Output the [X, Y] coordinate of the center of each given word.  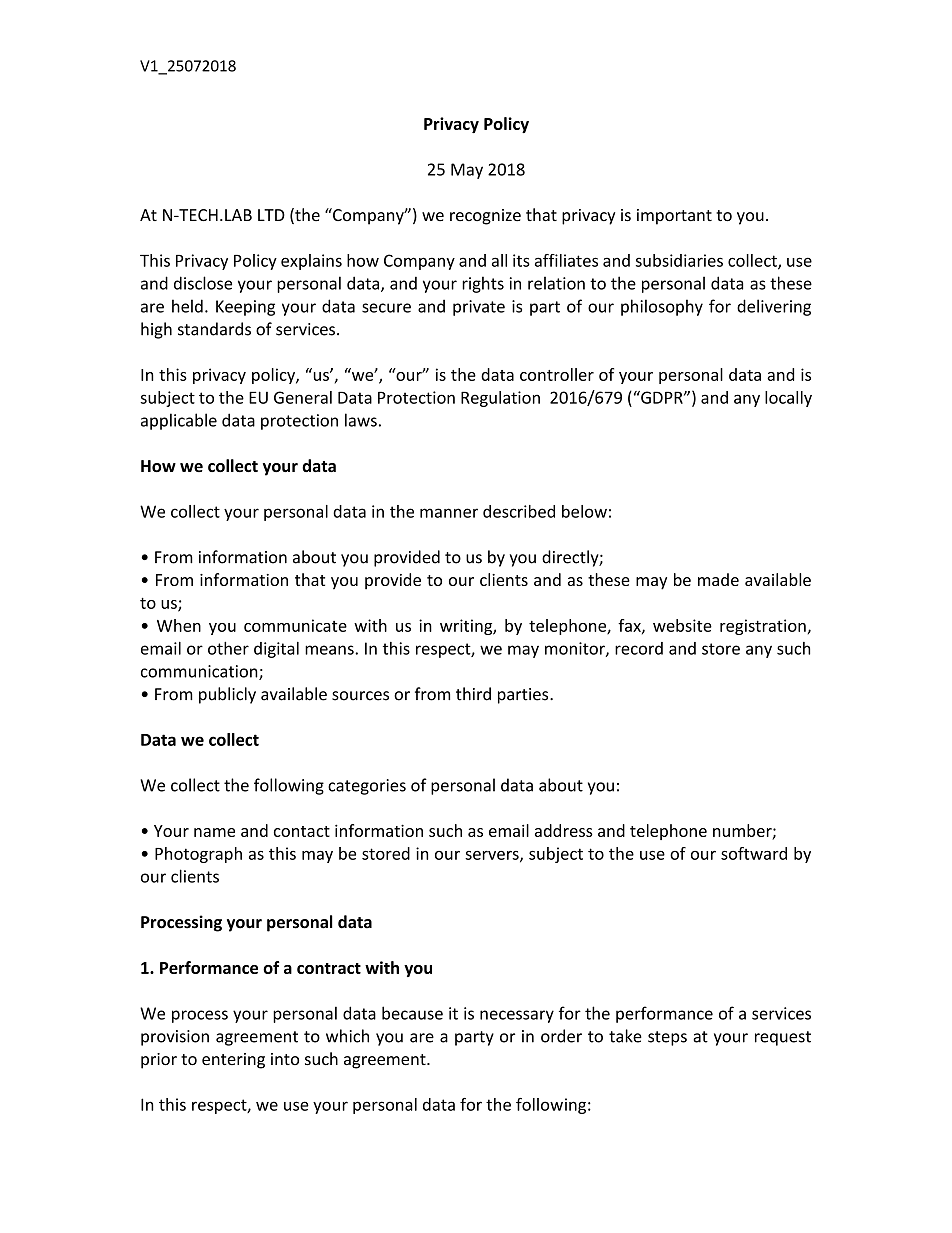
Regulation [500, 399]
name [214, 832]
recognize [485, 217]
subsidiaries [679, 260]
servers [493, 856]
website [682, 625]
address [564, 830]
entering [233, 1061]
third [473, 694]
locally [788, 399]
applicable [179, 421]
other [228, 648]
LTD [271, 215]
